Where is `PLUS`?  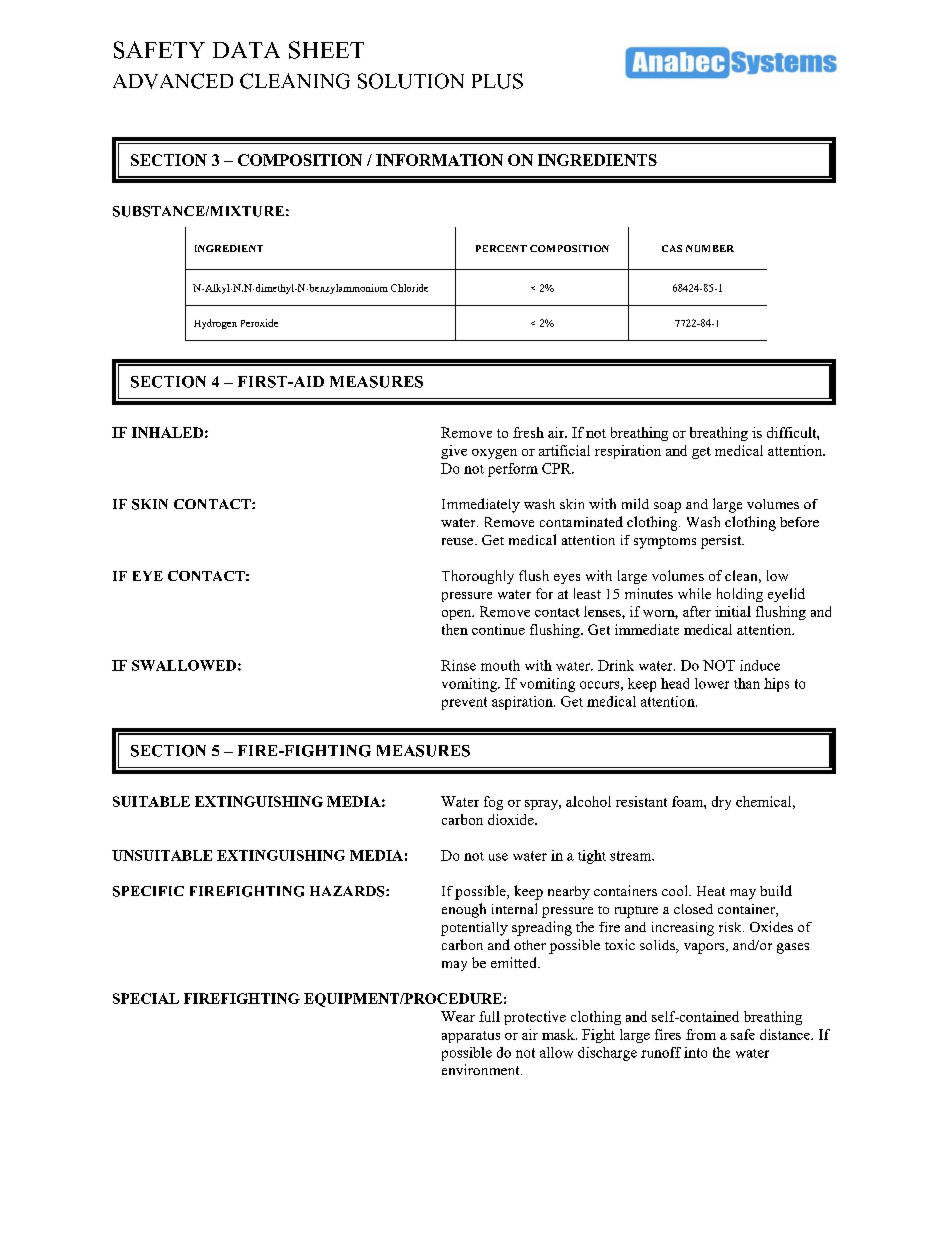
PLUS is located at coordinates (497, 81).
